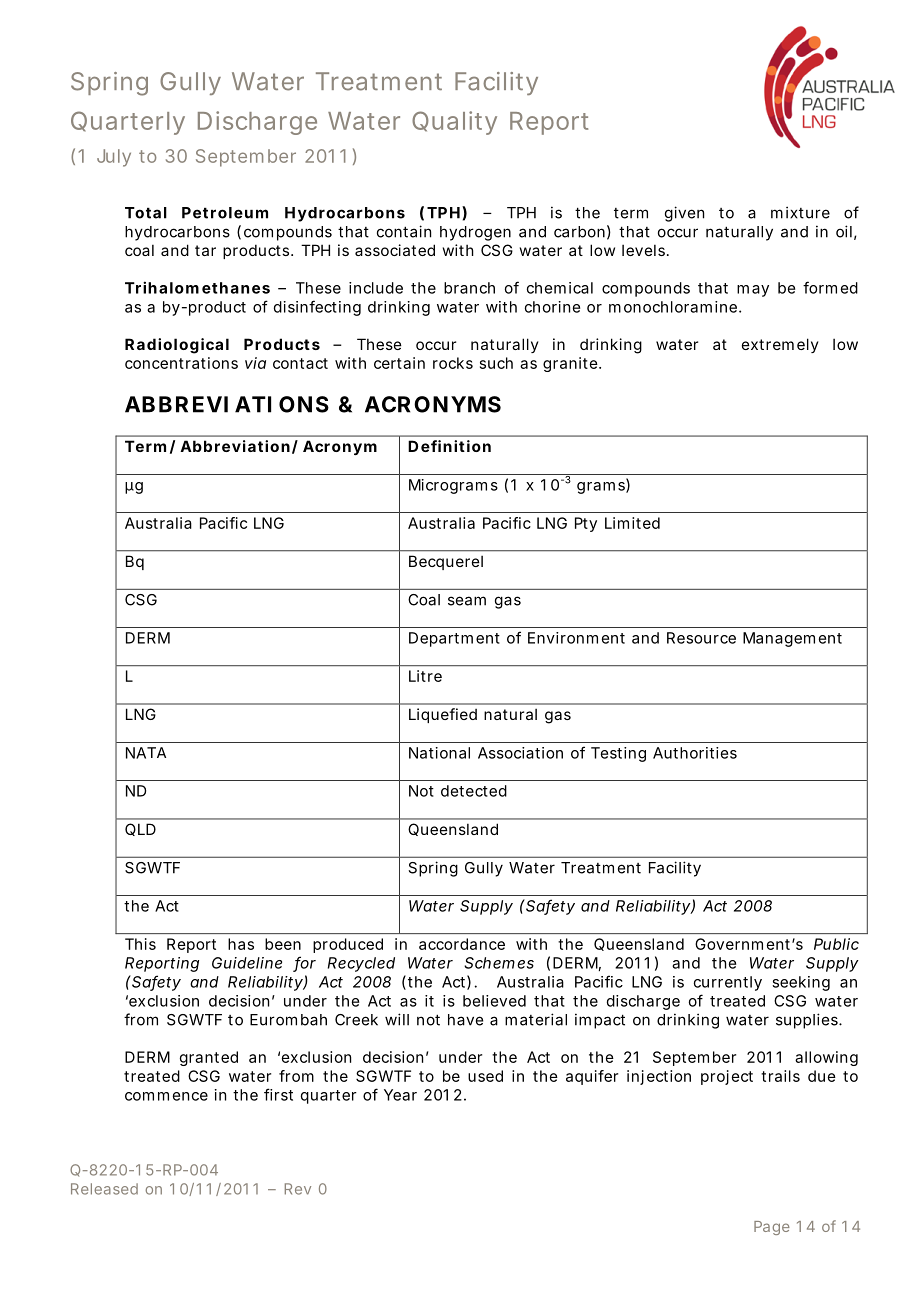  I want to click on Quality, so click(454, 123).
